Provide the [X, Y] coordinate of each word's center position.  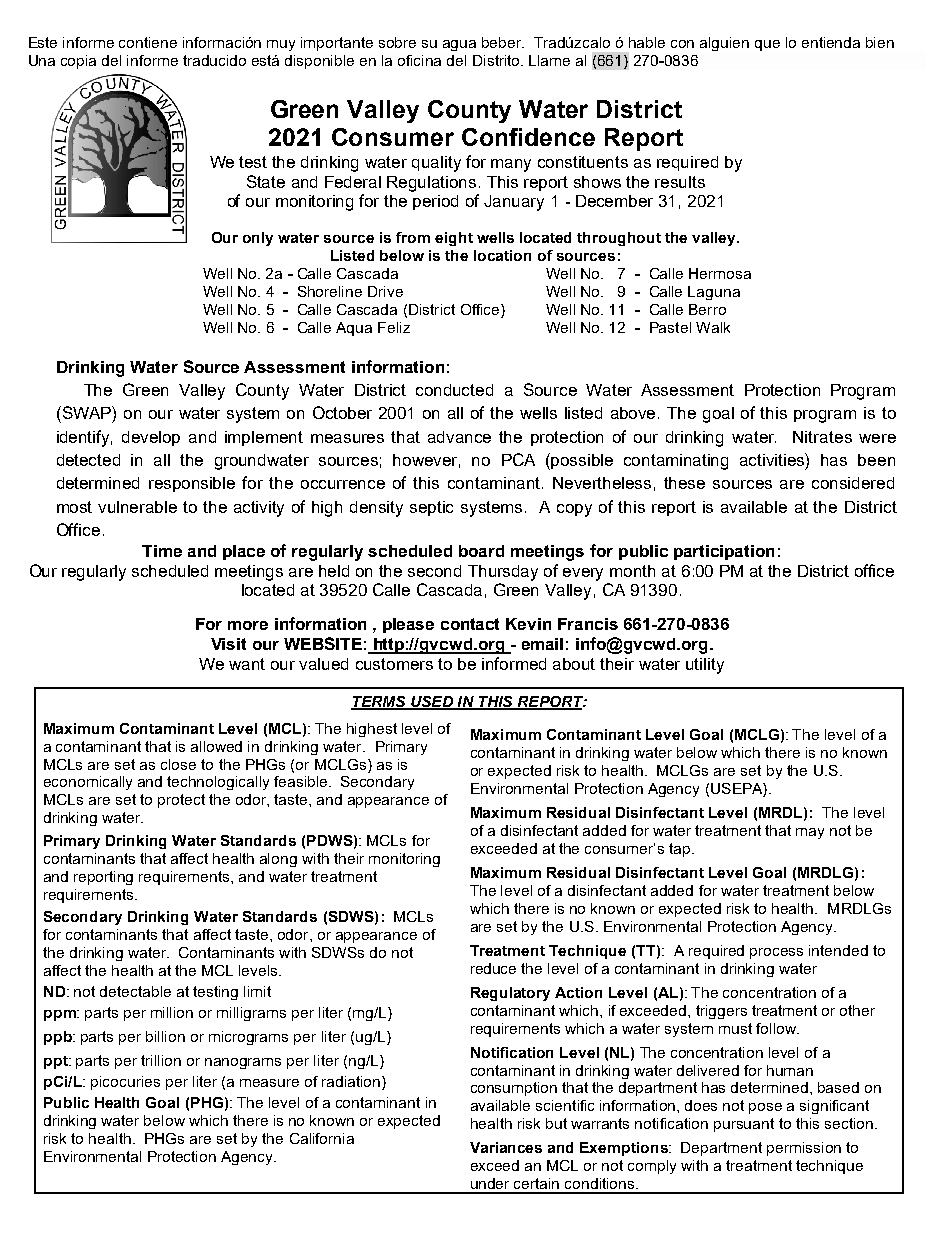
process [776, 953]
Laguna [714, 293]
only [258, 239]
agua [459, 45]
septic [431, 508]
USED [432, 702]
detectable [135, 991]
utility [705, 666]
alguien [724, 44]
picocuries [125, 1083]
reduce [493, 968]
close [178, 764]
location [502, 255]
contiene [148, 42]
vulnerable [137, 507]
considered [853, 483]
